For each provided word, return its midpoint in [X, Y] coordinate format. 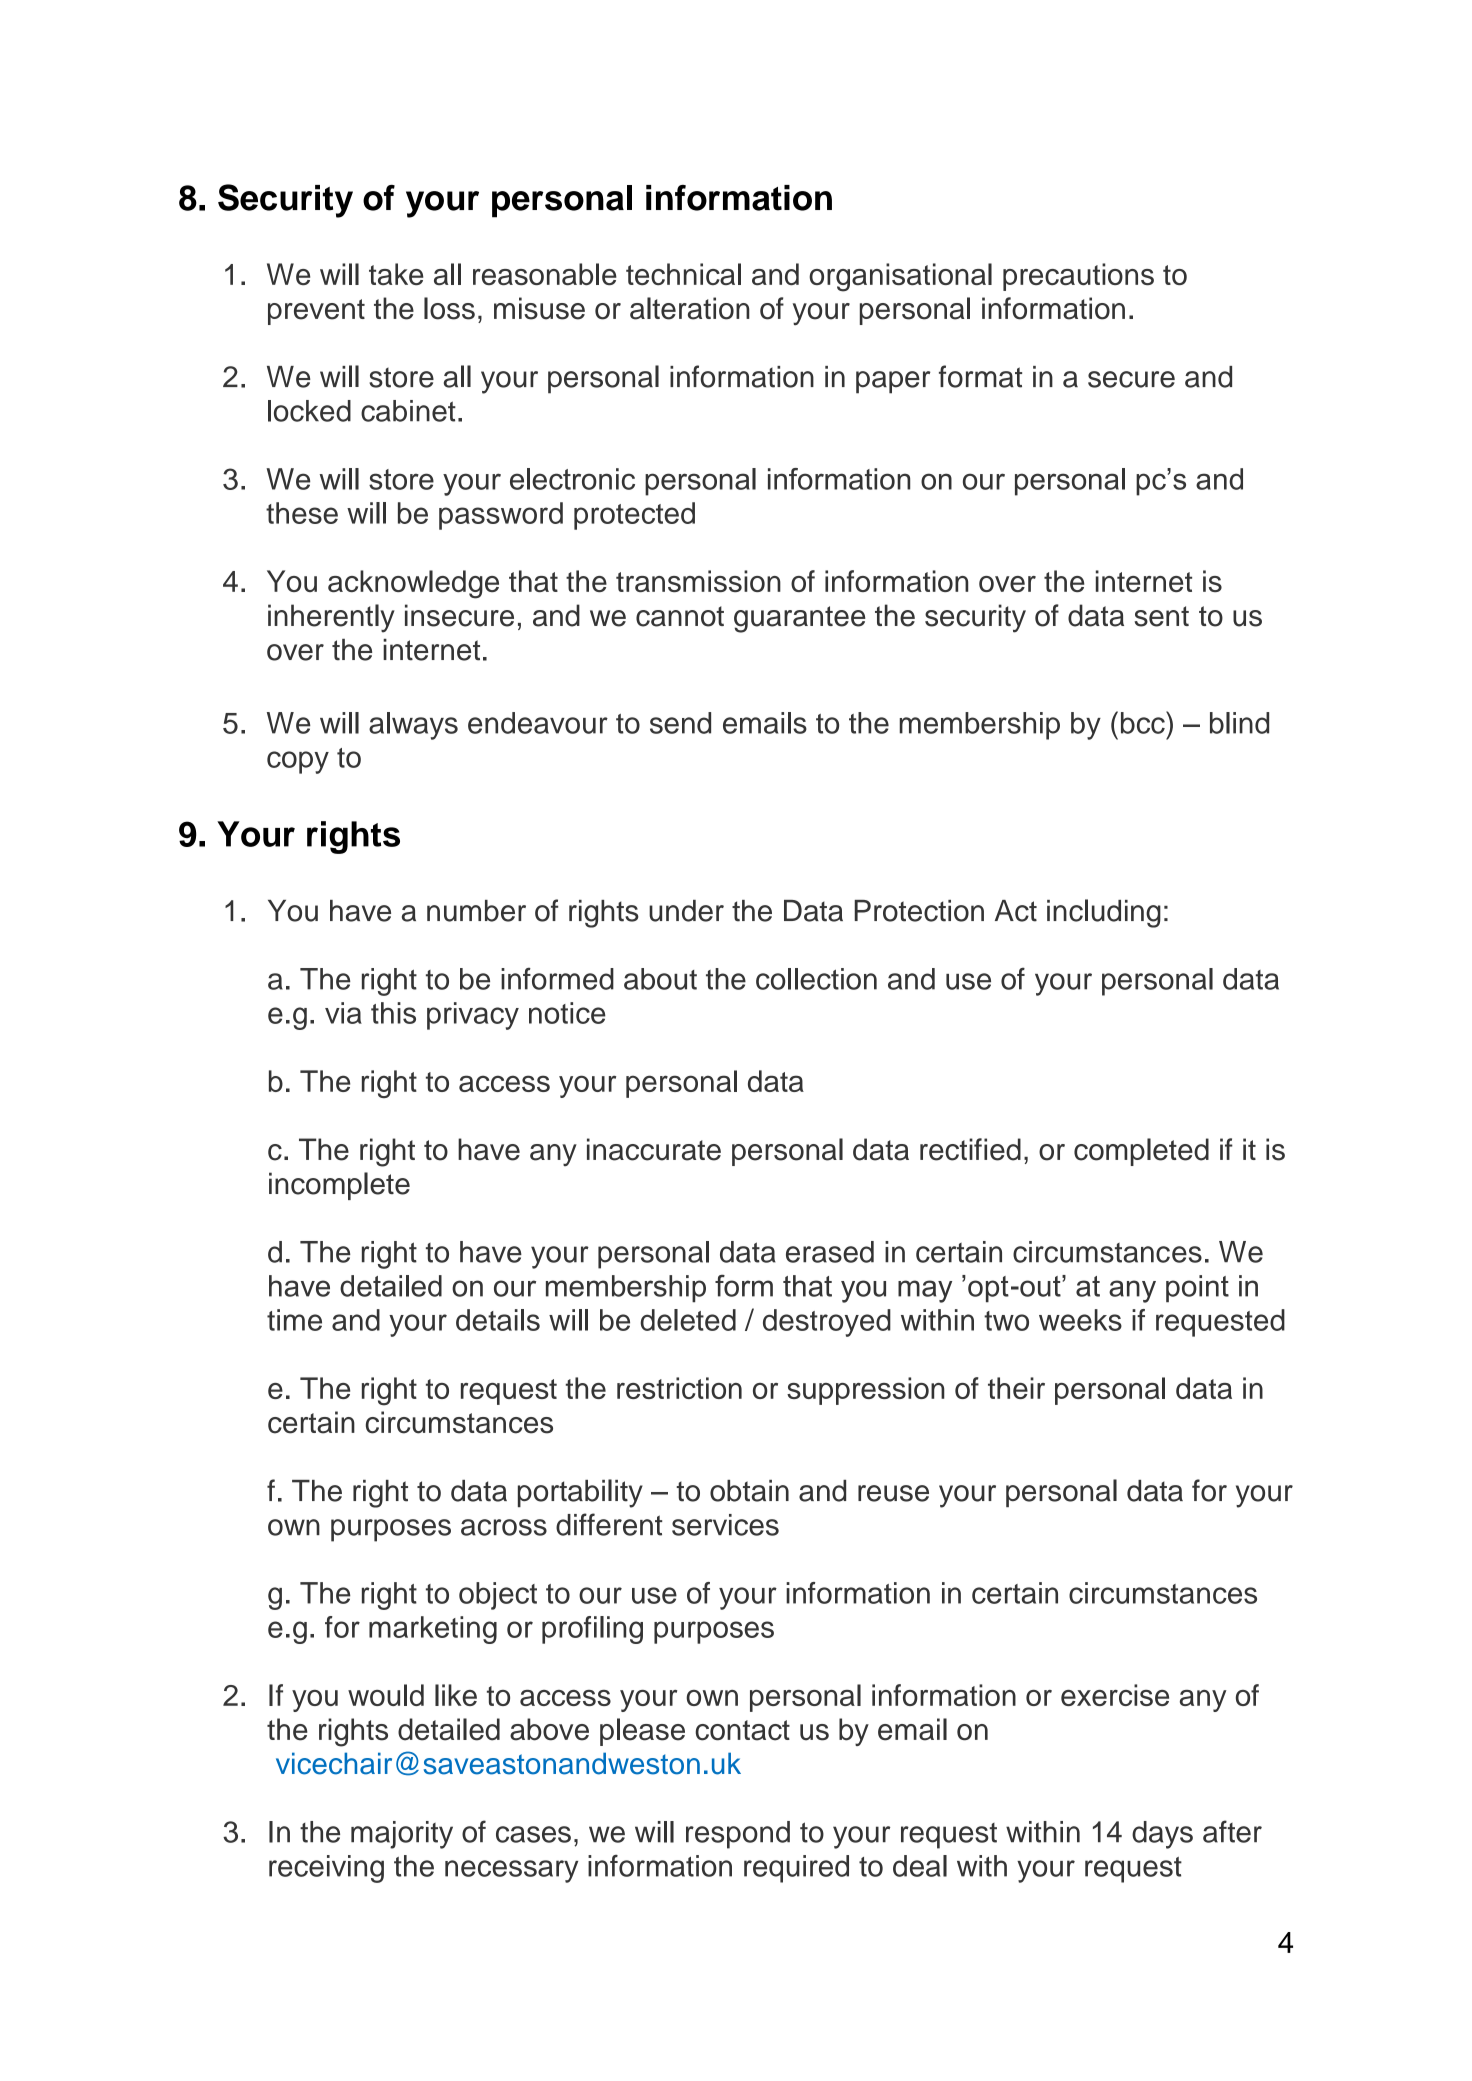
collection [816, 979]
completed [1141, 1152]
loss [449, 308]
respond [738, 1835]
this [393, 1013]
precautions [1078, 277]
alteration [690, 308]
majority [402, 1835]
